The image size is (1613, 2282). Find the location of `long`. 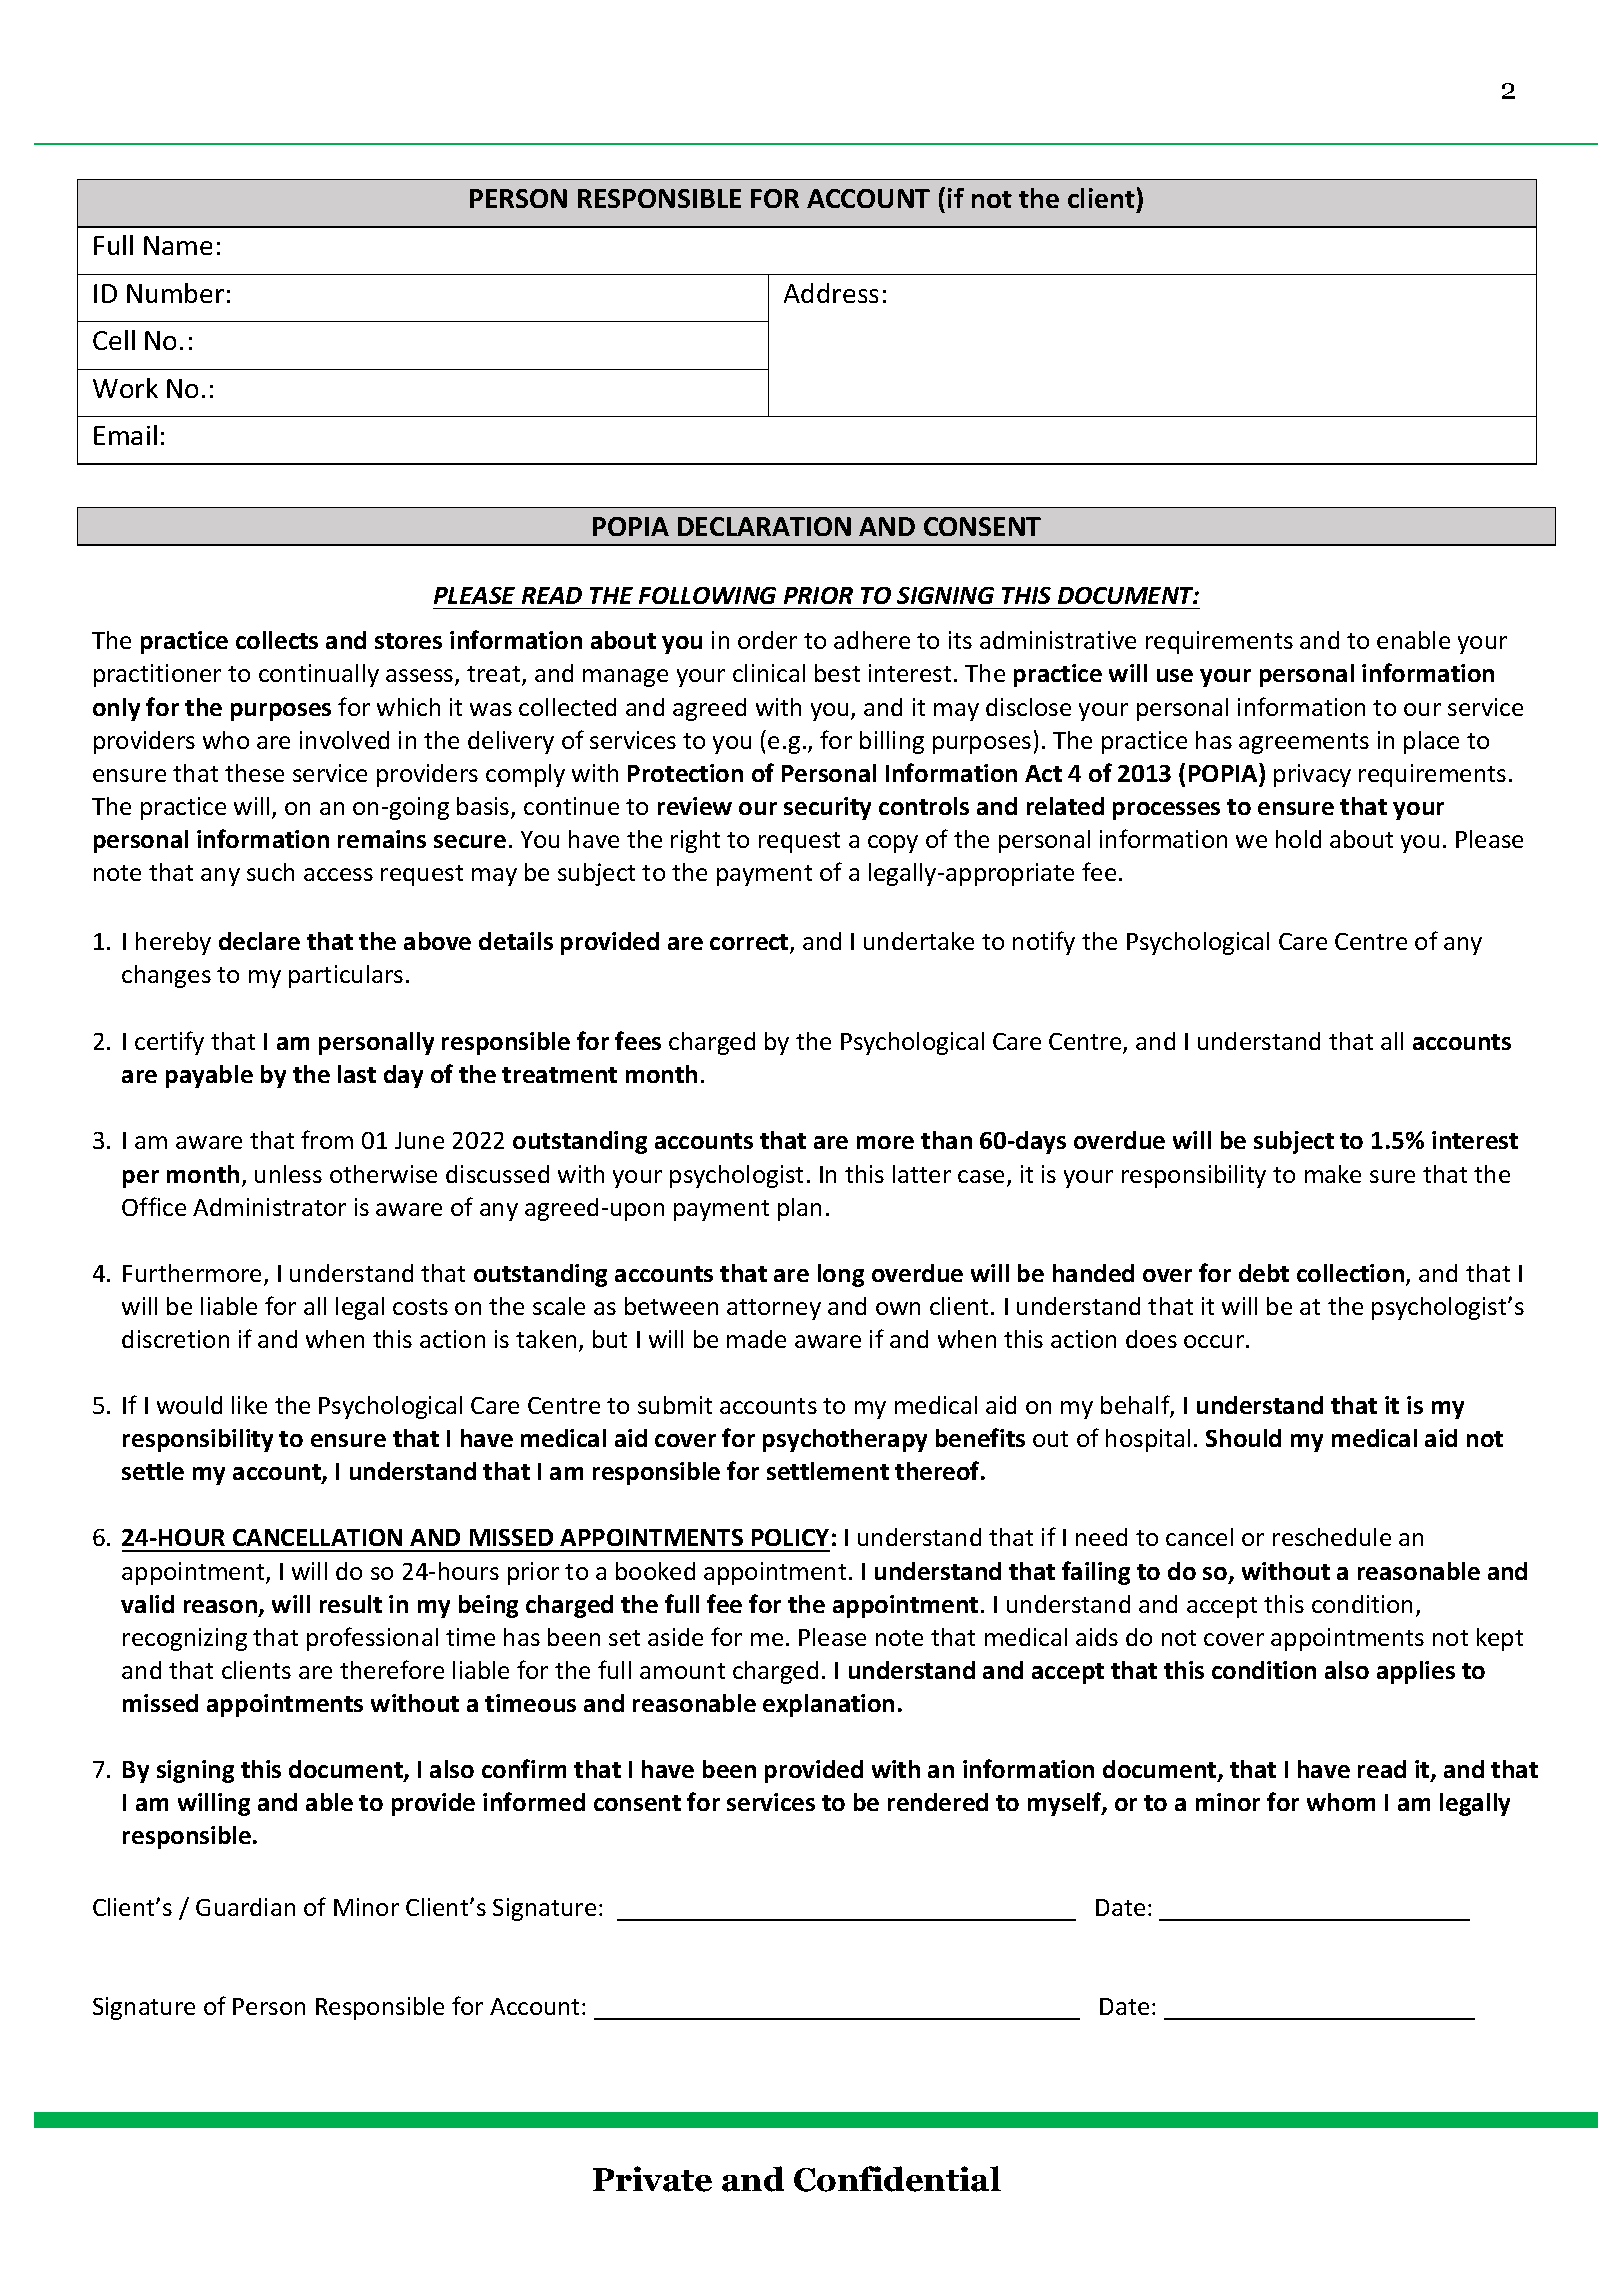

long is located at coordinates (841, 1275).
